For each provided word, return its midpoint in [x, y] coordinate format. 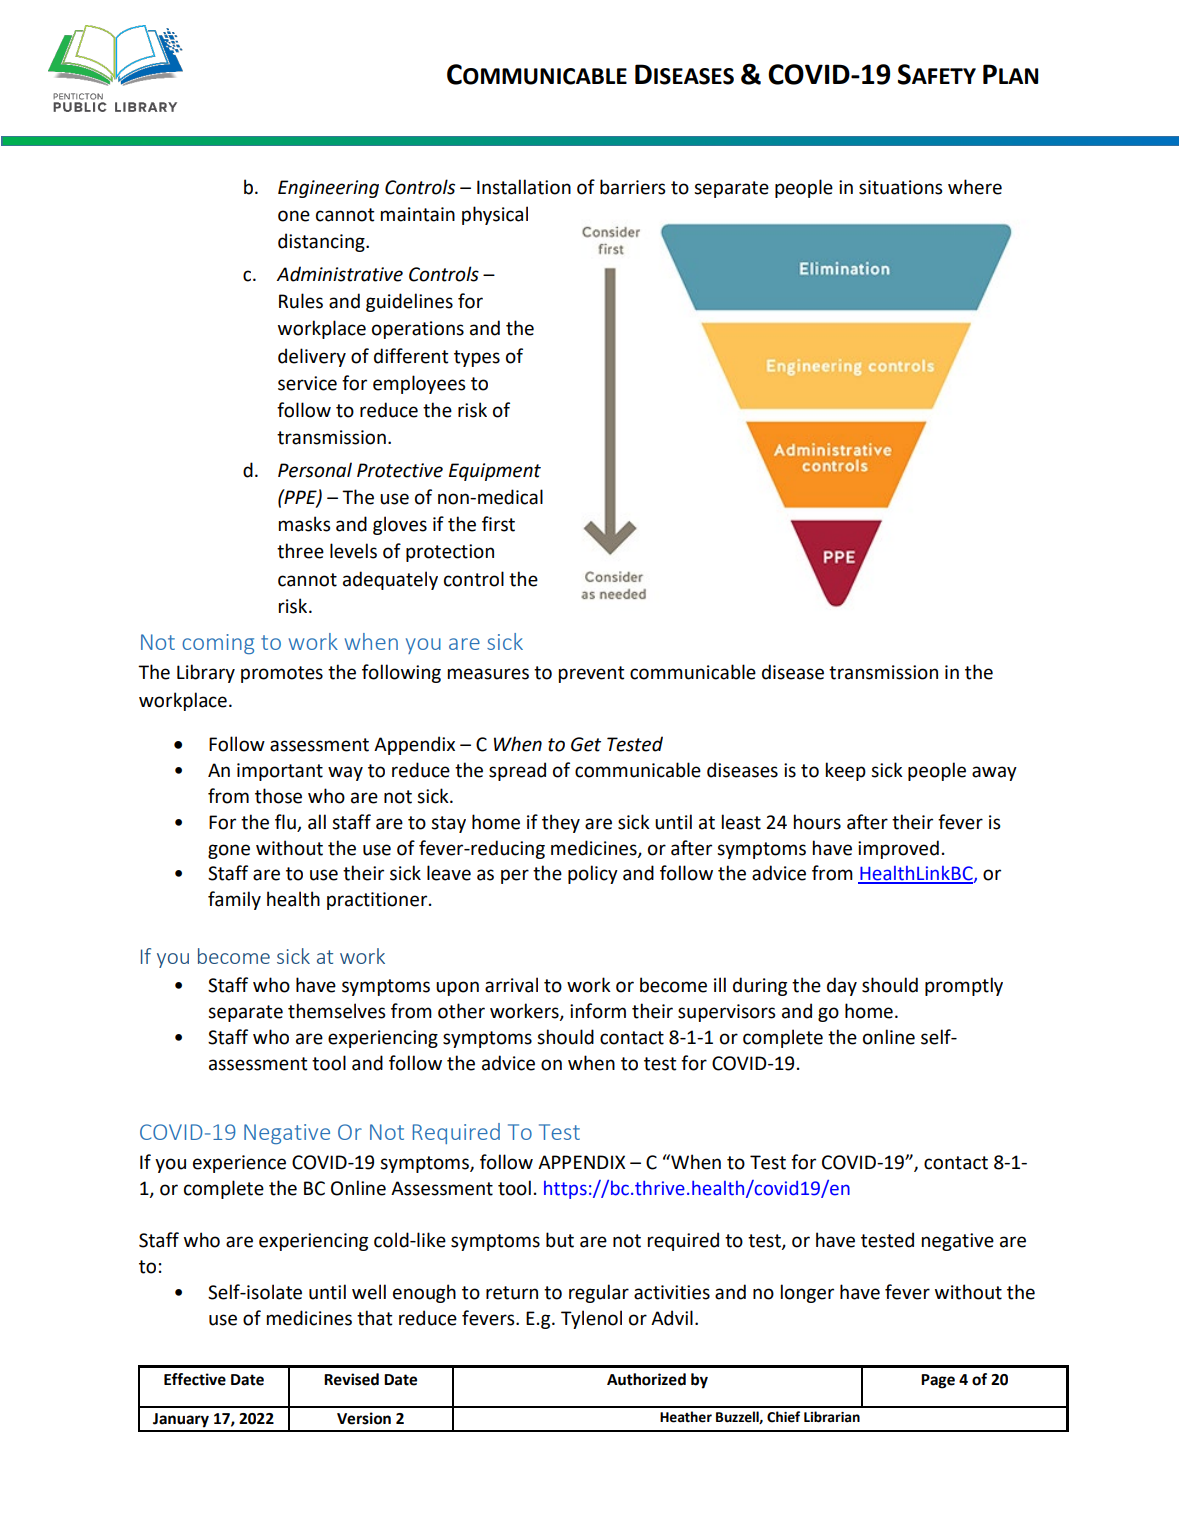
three [300, 551]
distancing [322, 242]
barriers [633, 187]
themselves [337, 1011]
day [842, 986]
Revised [351, 1379]
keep [846, 771]
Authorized [646, 1379]
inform [598, 1011]
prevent [591, 674]
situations [901, 187]
